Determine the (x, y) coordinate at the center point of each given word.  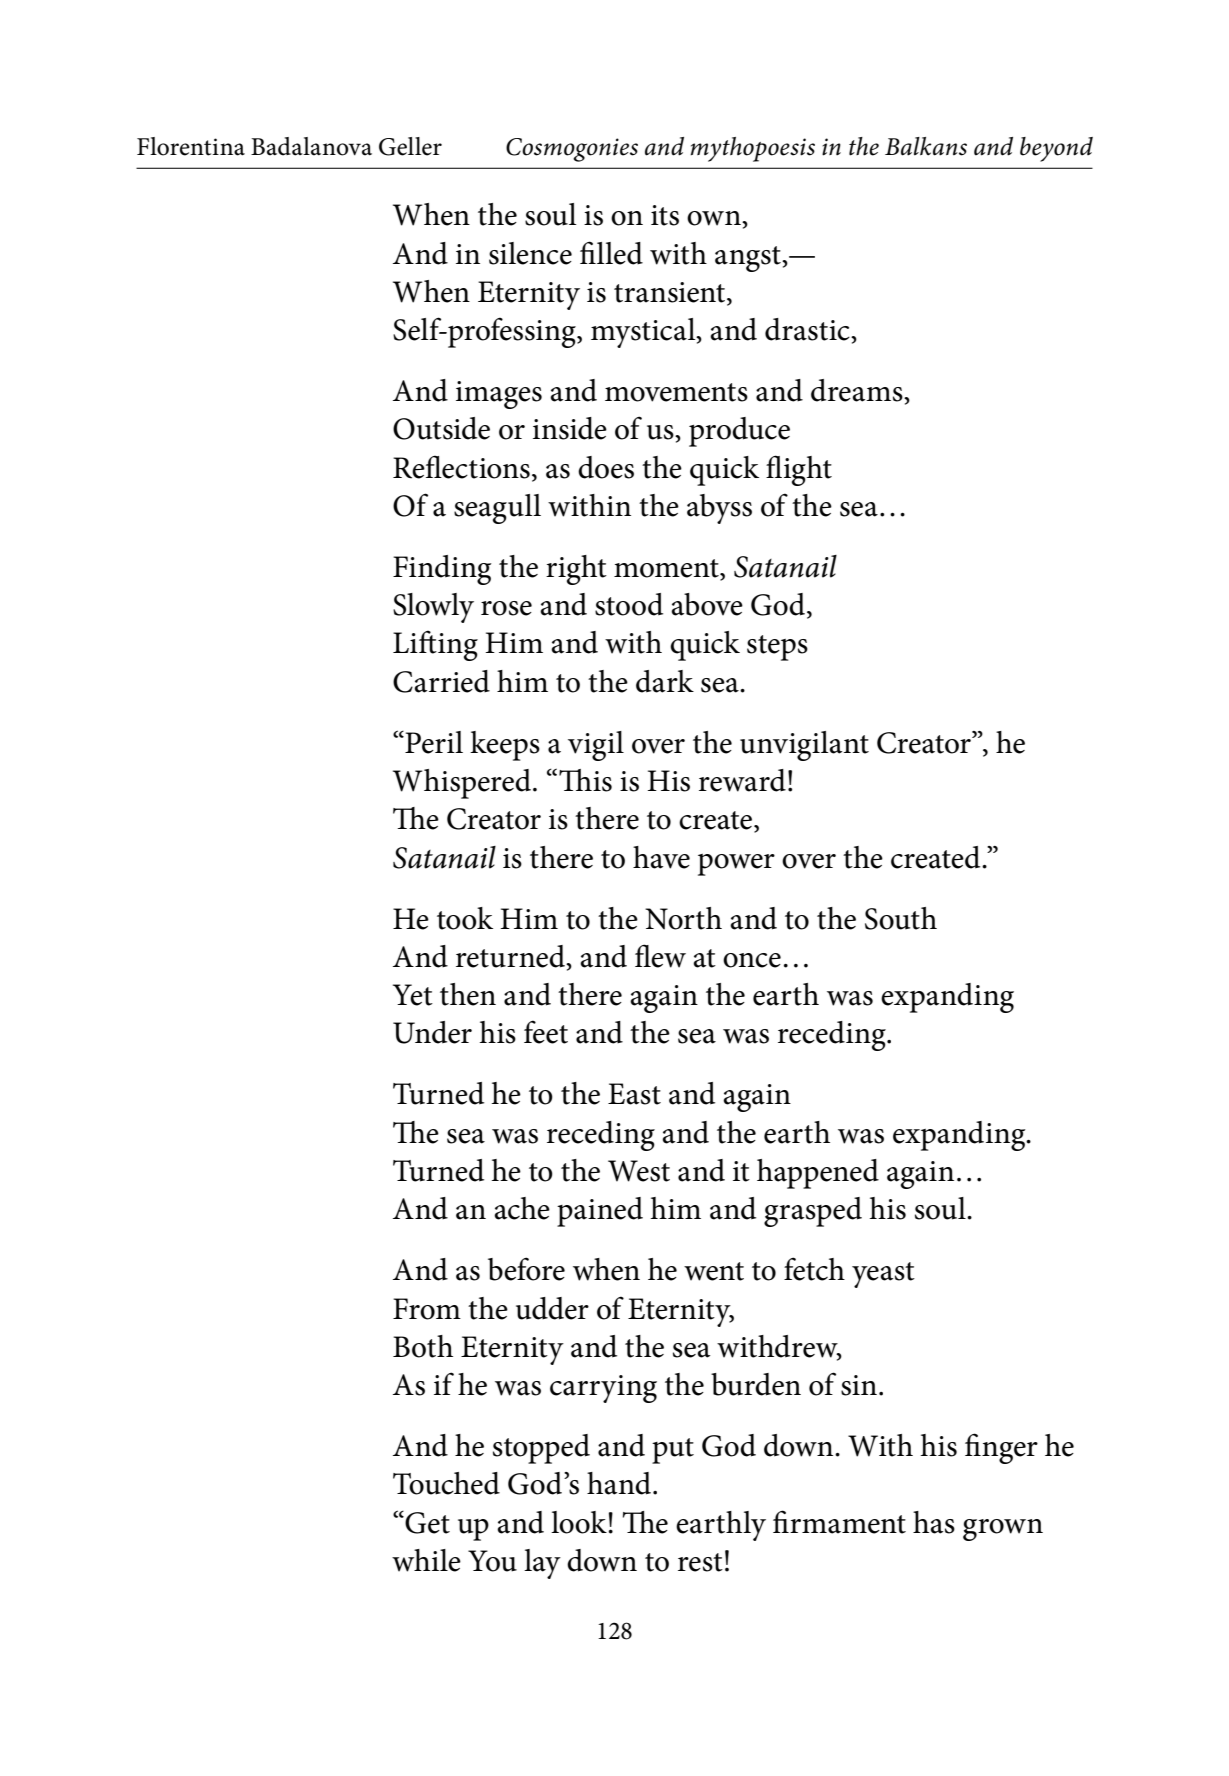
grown (1003, 1530)
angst (749, 259)
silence (530, 253)
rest (700, 1562)
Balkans (926, 146)
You (492, 1561)
